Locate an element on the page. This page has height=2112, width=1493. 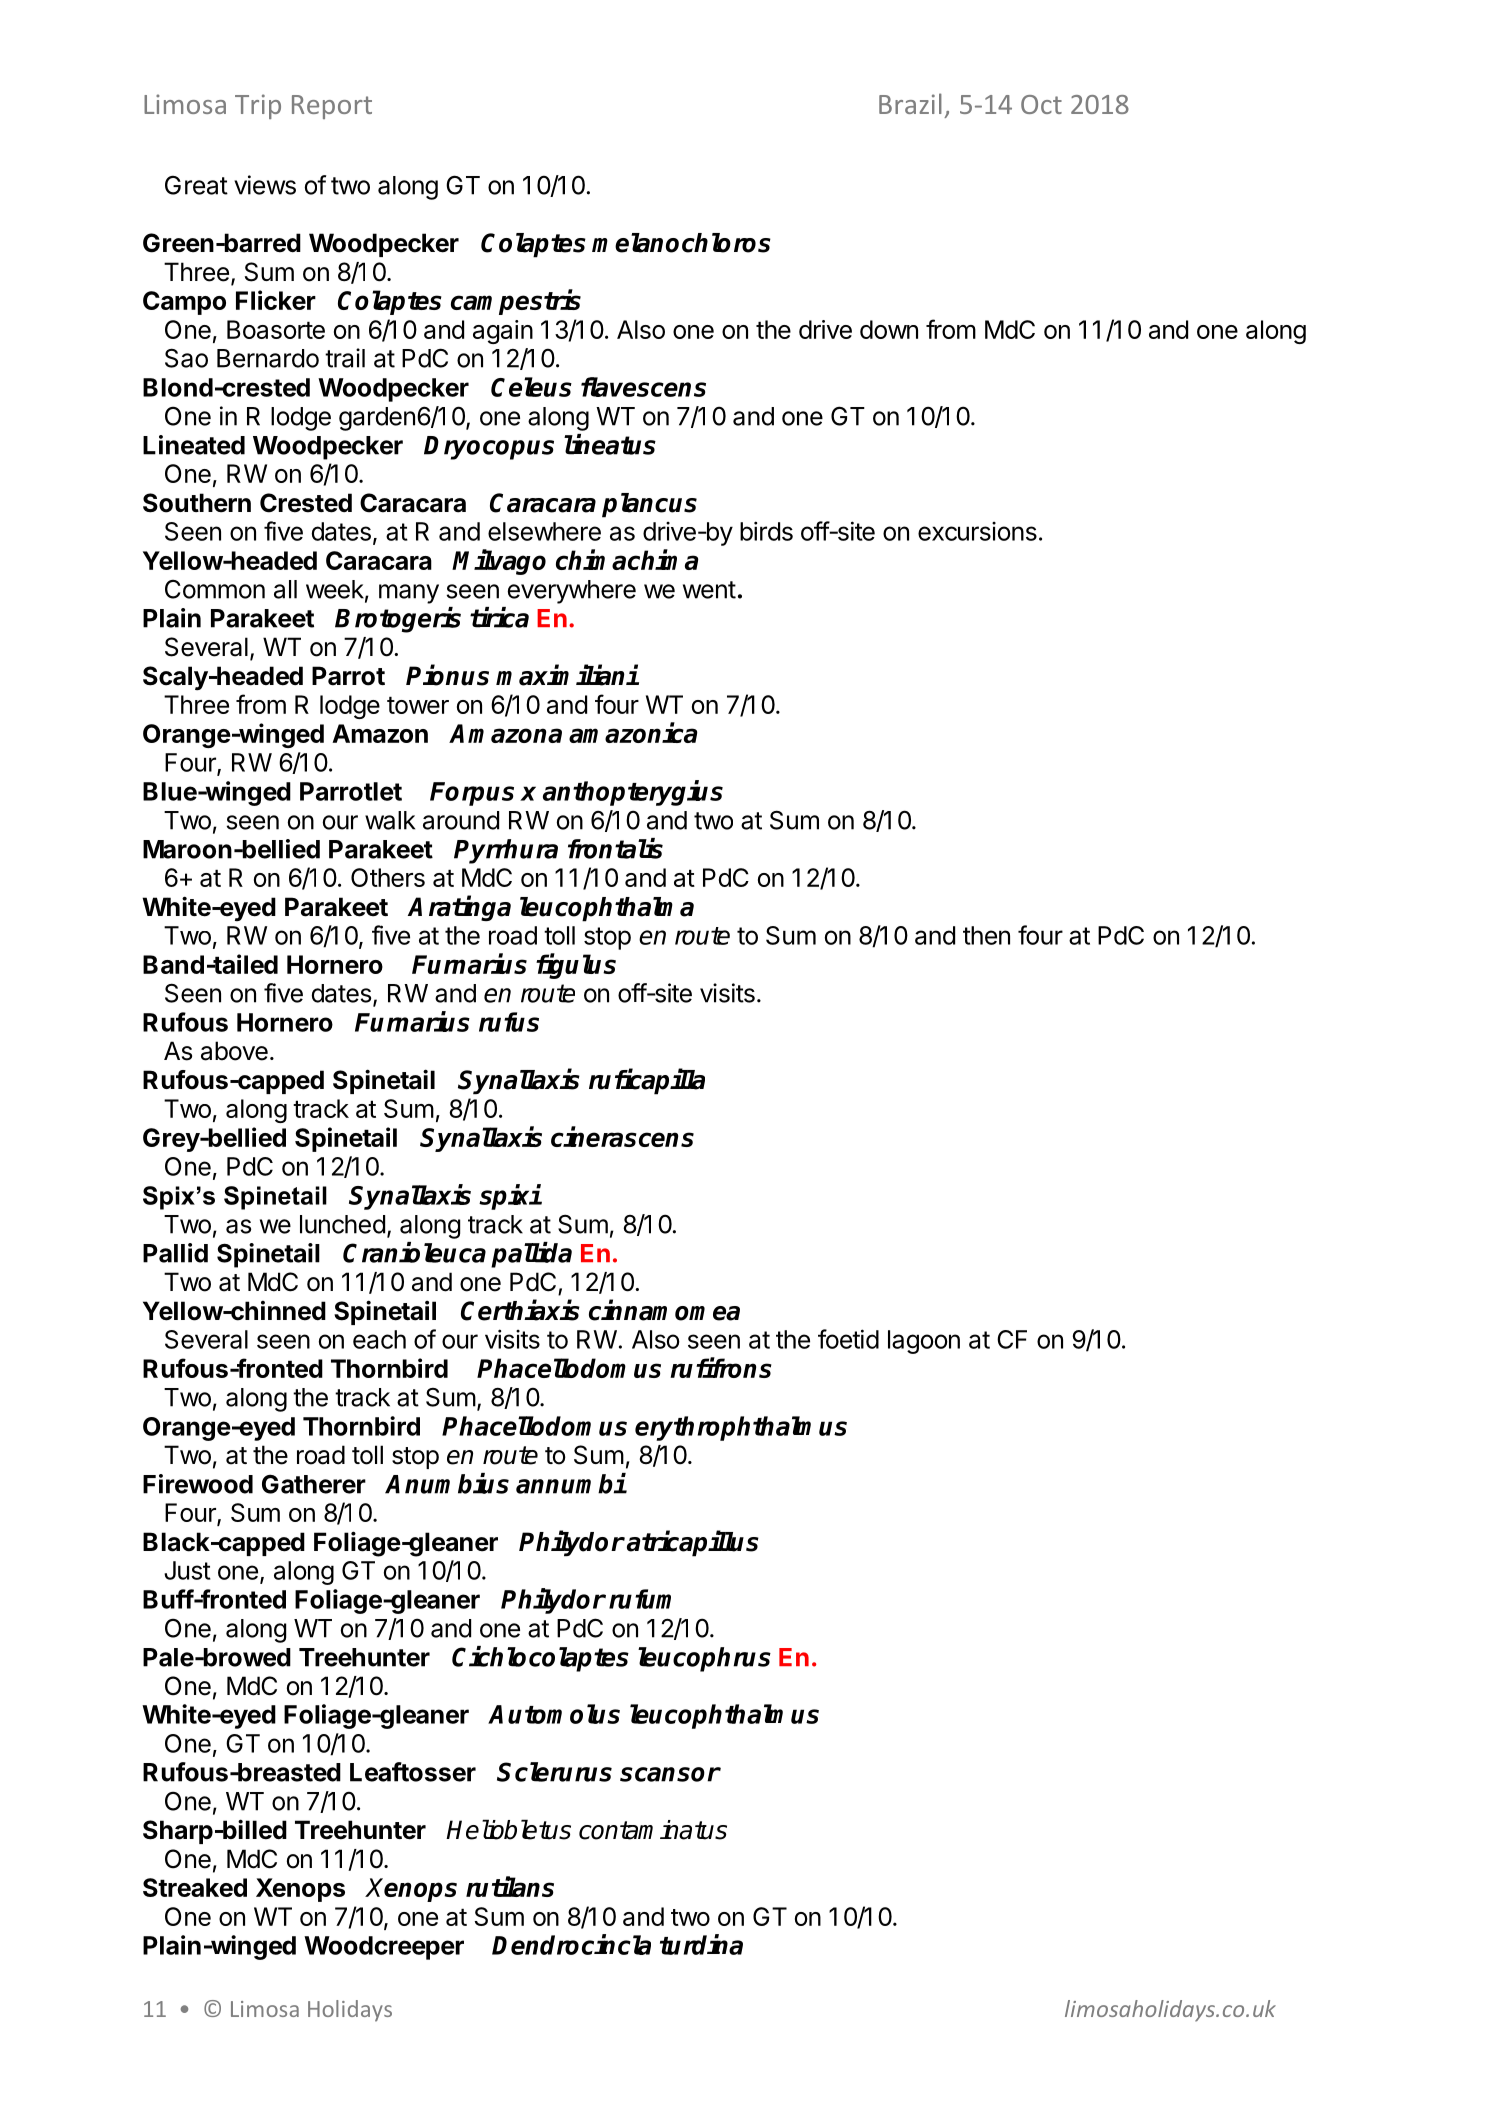
Gatherer is located at coordinates (314, 1484).
